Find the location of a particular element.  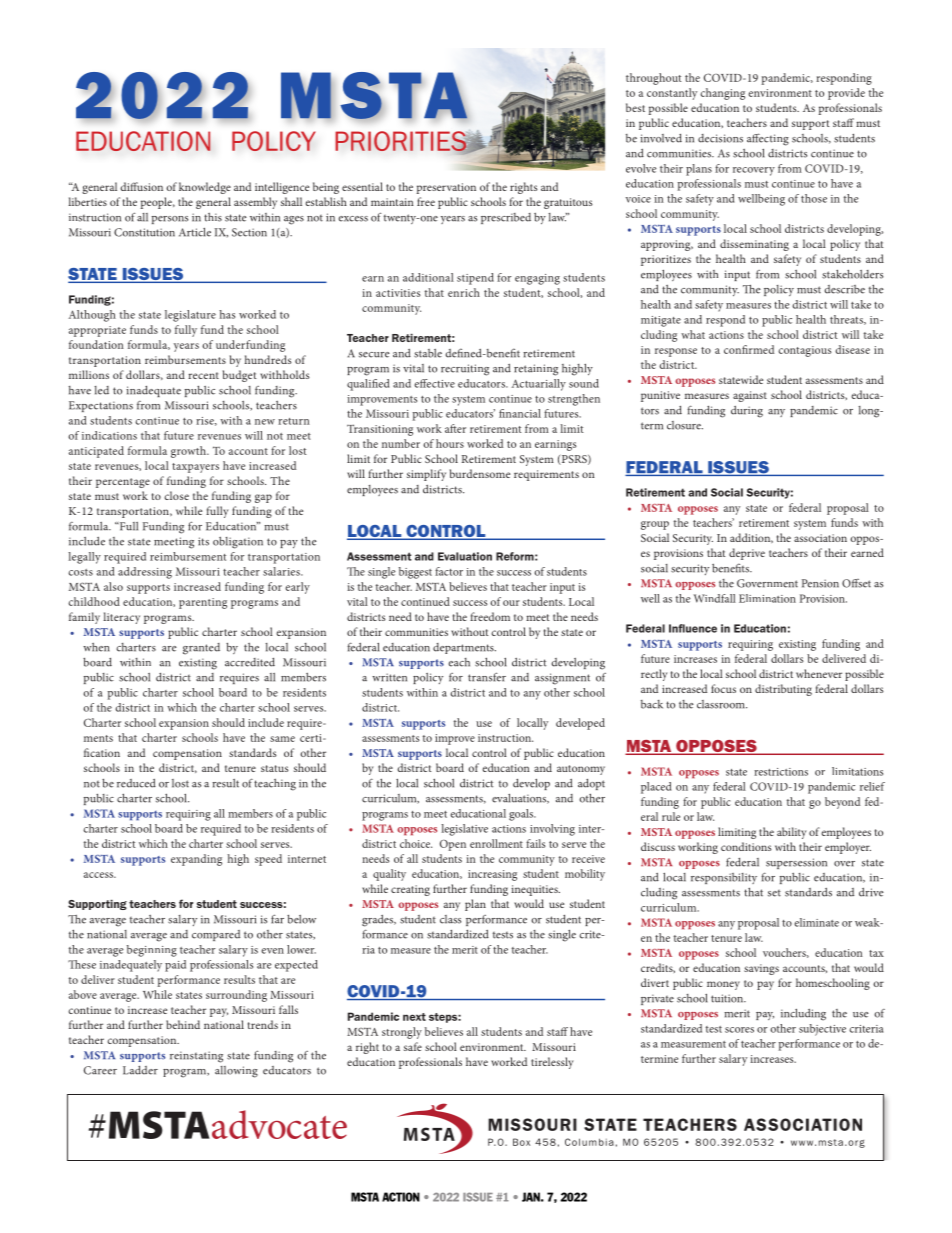

preservation is located at coordinates (446, 188).
